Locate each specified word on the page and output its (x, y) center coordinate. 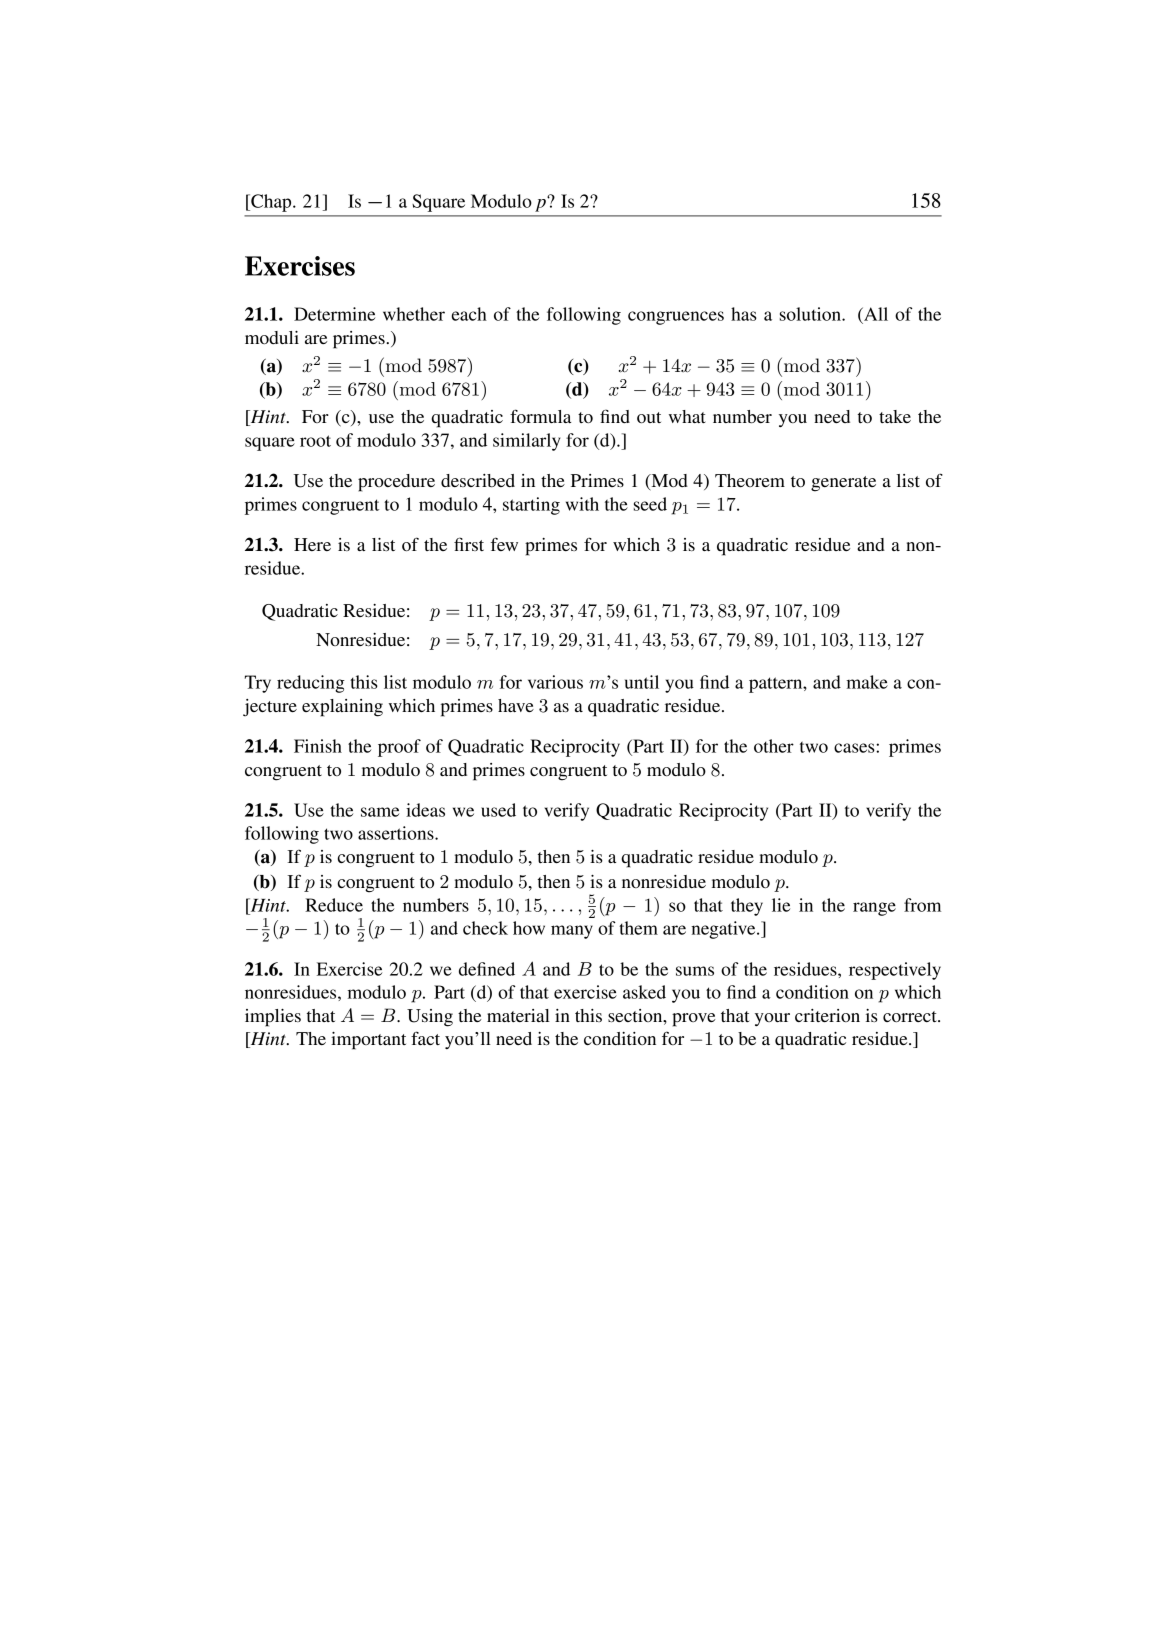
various (555, 682)
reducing (311, 684)
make (867, 682)
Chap (271, 203)
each (469, 314)
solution (811, 314)
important (368, 1041)
